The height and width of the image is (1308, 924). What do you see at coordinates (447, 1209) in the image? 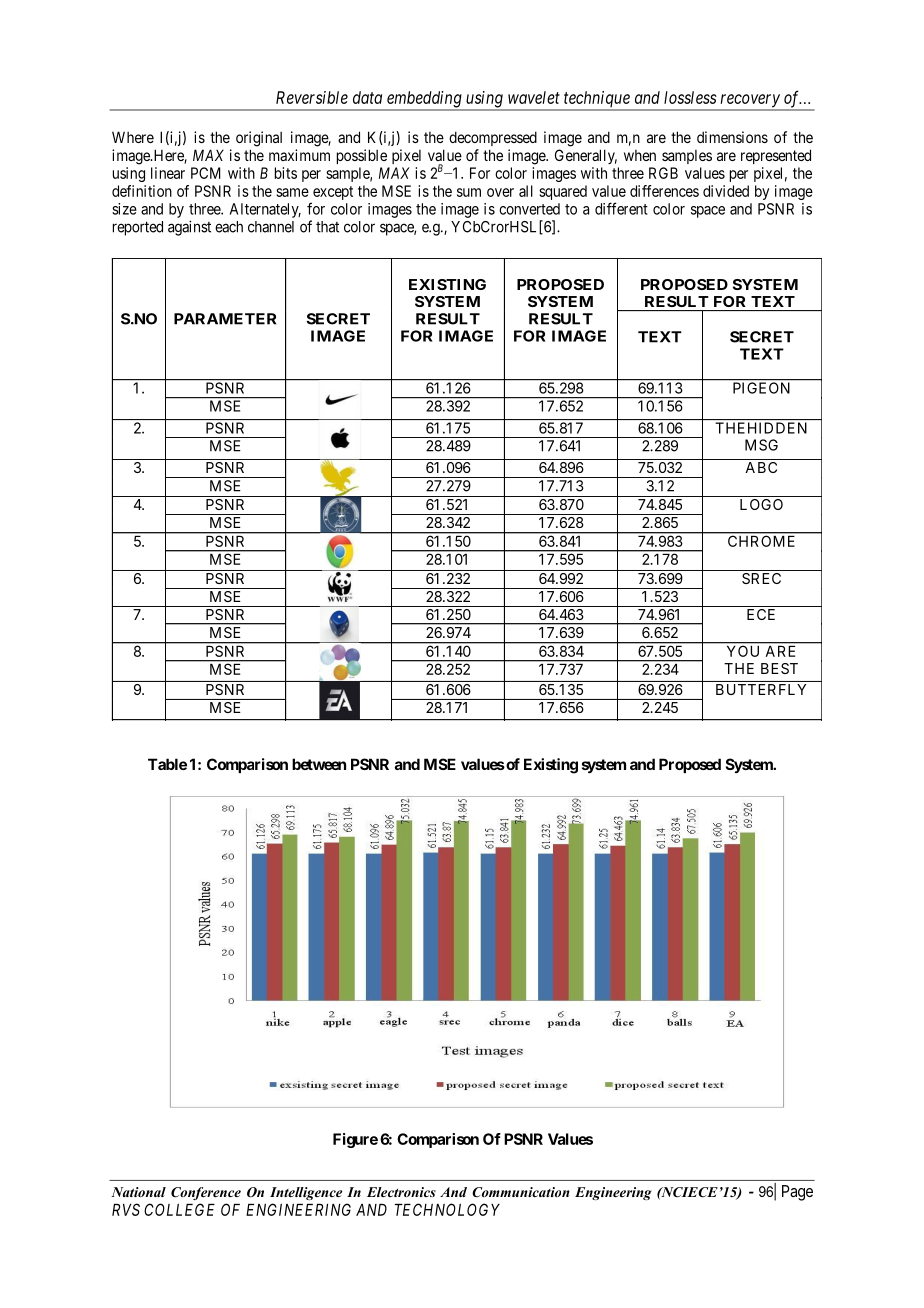
I see `TECHNOLOGY` at bounding box center [447, 1209].
